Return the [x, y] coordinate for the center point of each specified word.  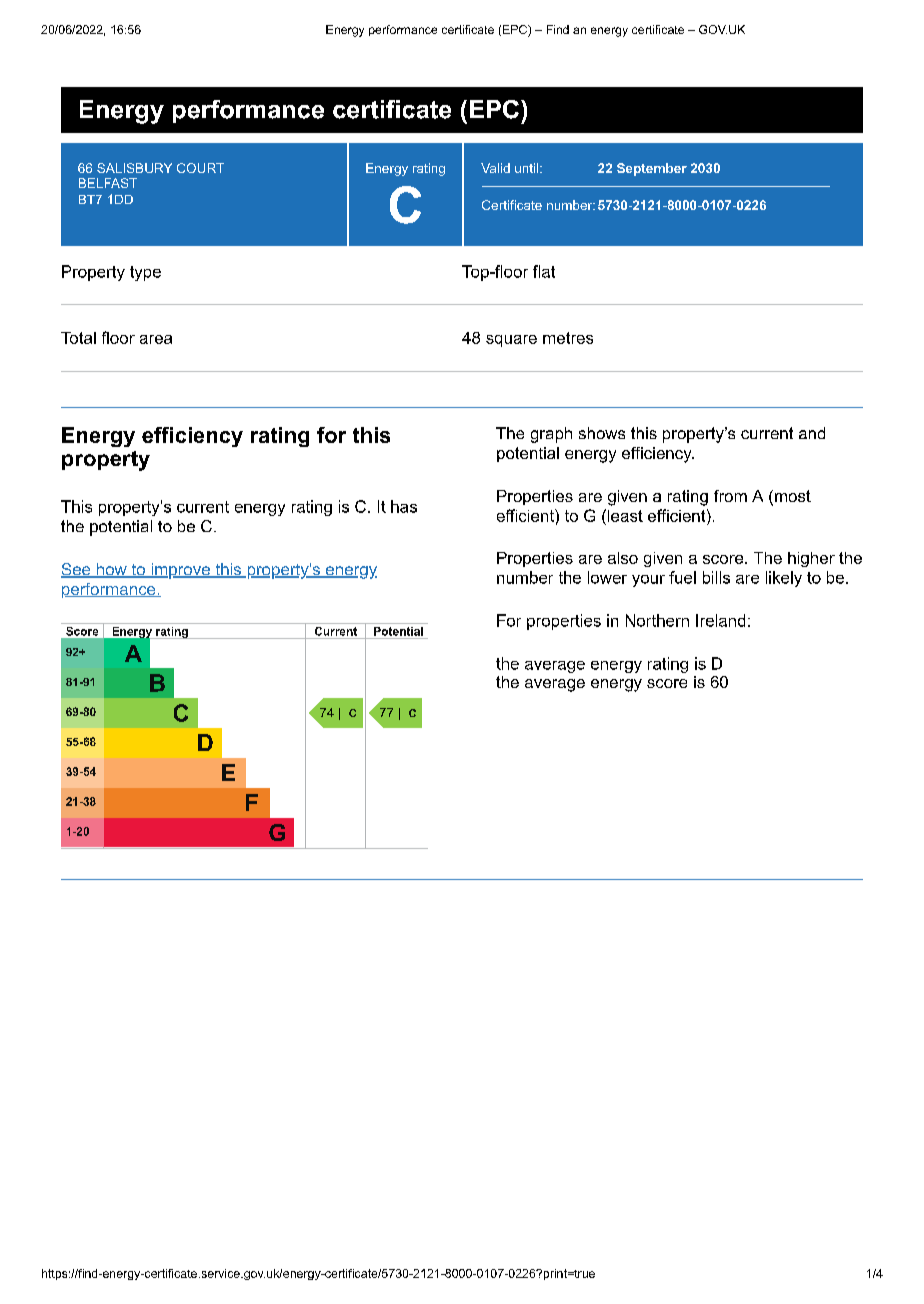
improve [180, 571]
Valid [495, 168]
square [511, 341]
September [652, 169]
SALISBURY [134, 168]
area [156, 339]
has [404, 506]
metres [568, 338]
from [730, 496]
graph [551, 435]
